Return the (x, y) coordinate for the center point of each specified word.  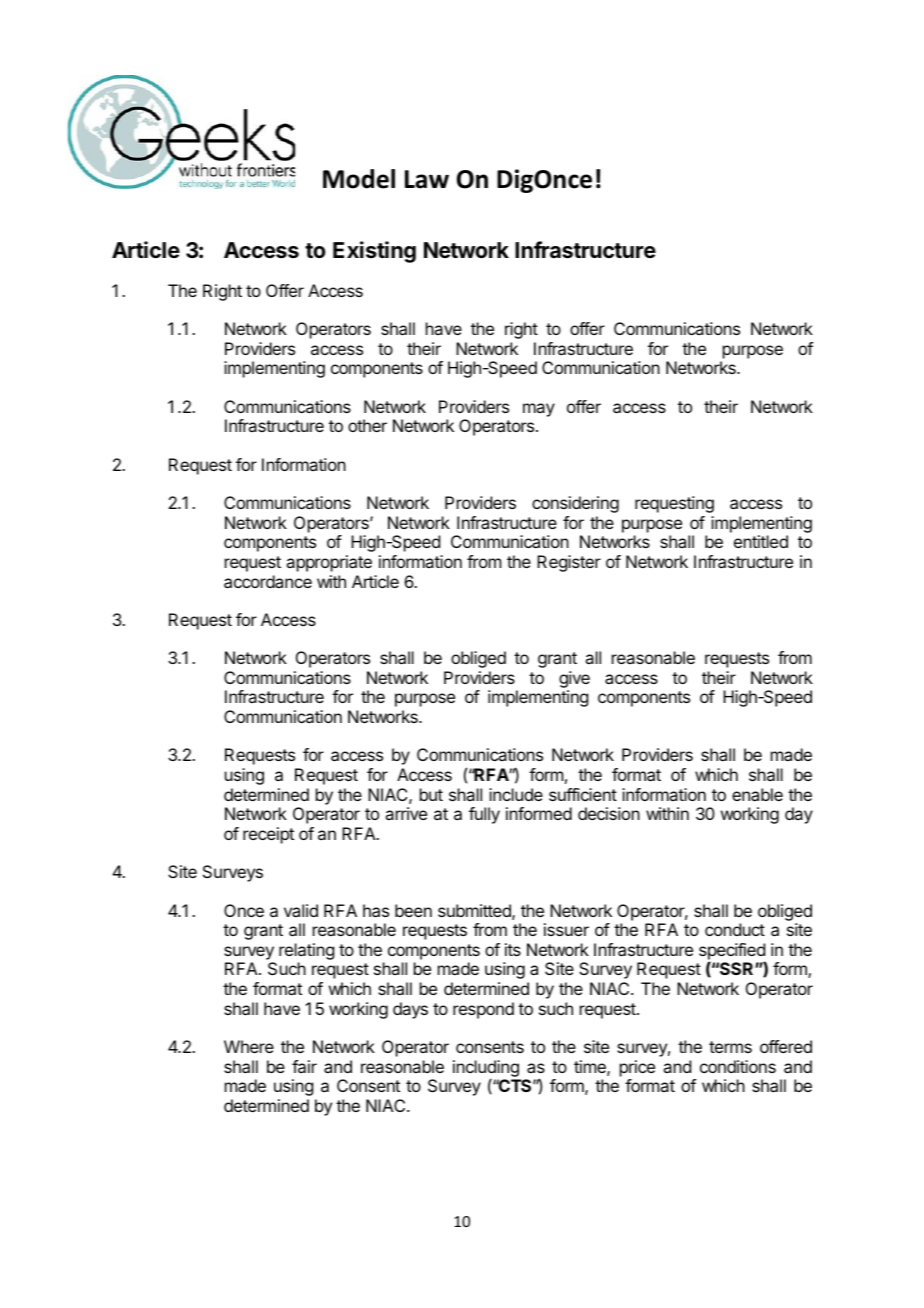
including (487, 1070)
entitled (761, 541)
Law (427, 179)
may (539, 410)
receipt (268, 835)
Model (359, 179)
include (516, 794)
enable (757, 794)
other (367, 425)
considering (575, 504)
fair (304, 1066)
